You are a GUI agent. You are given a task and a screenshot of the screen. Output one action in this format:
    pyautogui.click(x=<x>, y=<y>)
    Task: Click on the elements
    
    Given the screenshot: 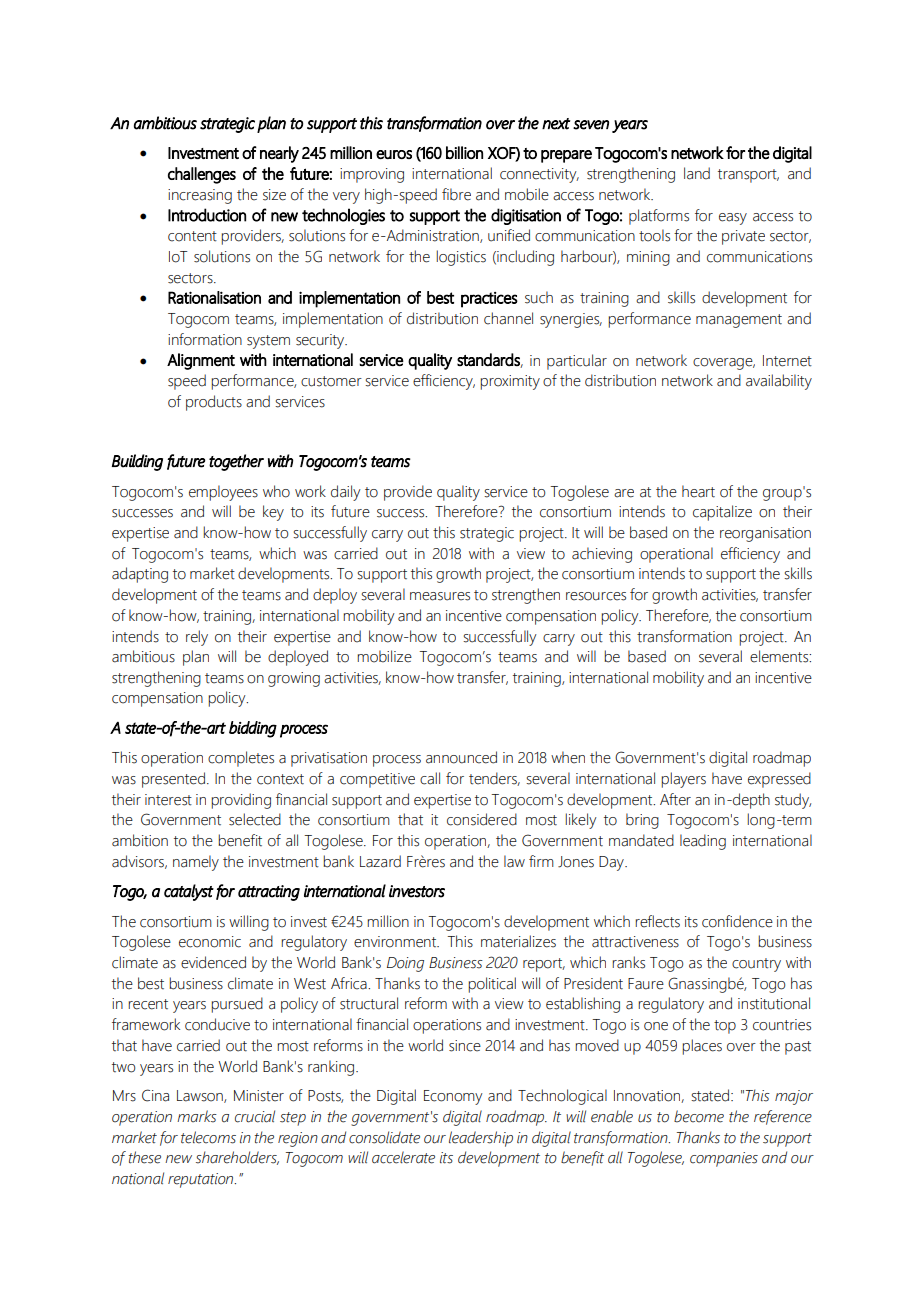 What is the action you would take?
    pyautogui.click(x=780, y=656)
